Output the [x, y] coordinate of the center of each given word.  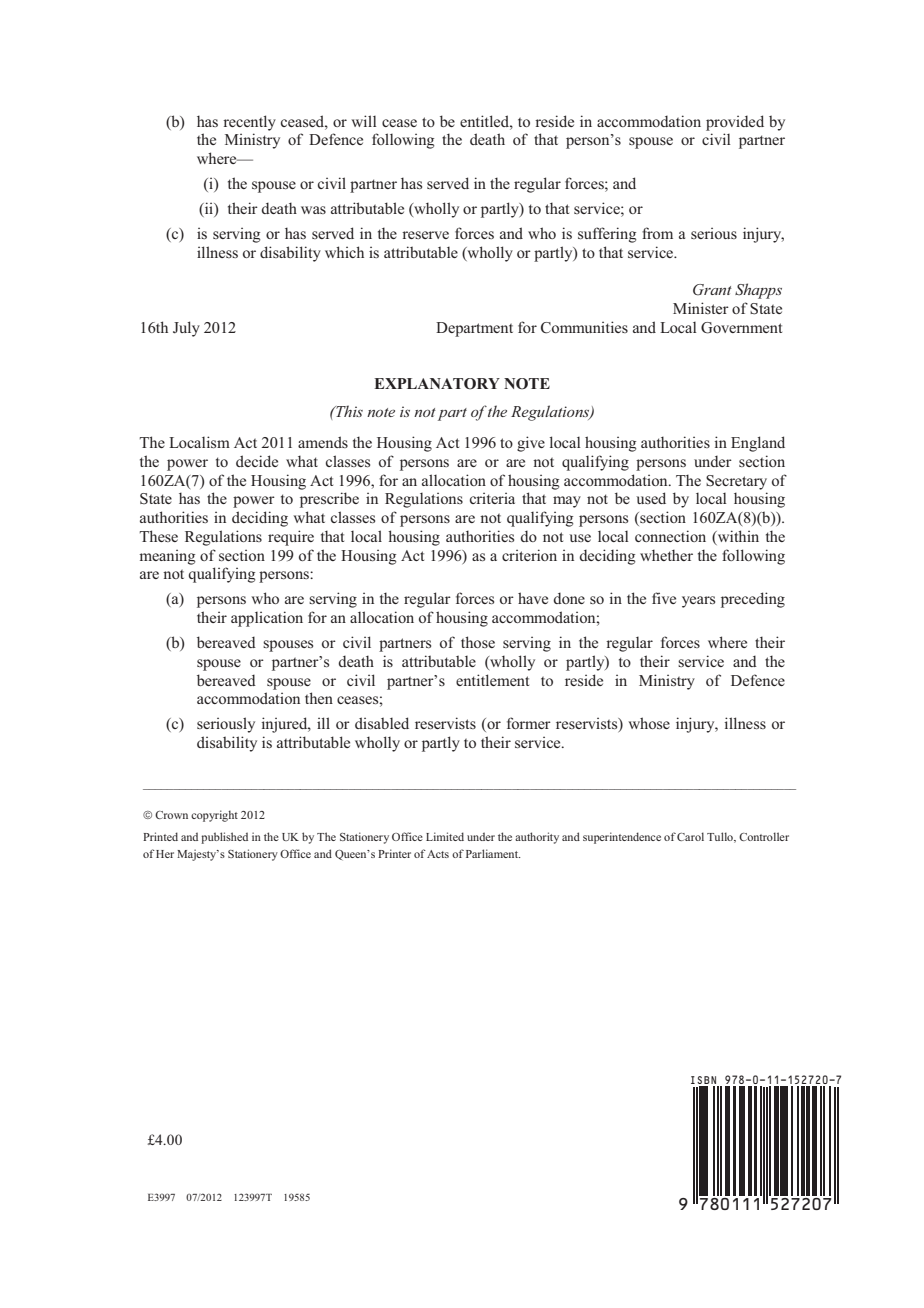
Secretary [736, 482]
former [529, 723]
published [224, 838]
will [364, 121]
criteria [492, 498]
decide [257, 461]
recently [249, 123]
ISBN [703, 1080]
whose [649, 723]
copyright [214, 816]
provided [735, 123]
